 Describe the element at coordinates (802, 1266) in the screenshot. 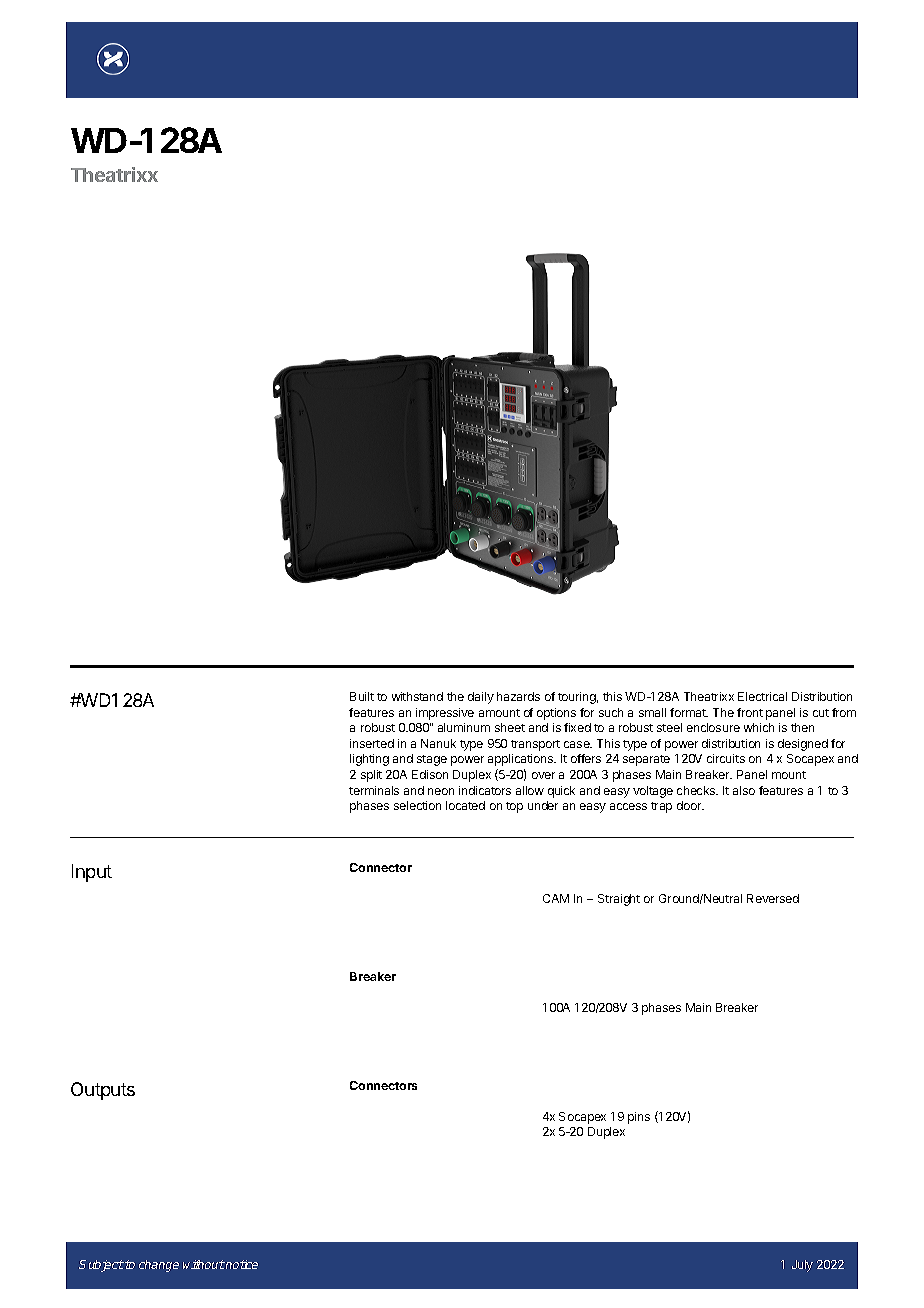

I see `July` at that location.
